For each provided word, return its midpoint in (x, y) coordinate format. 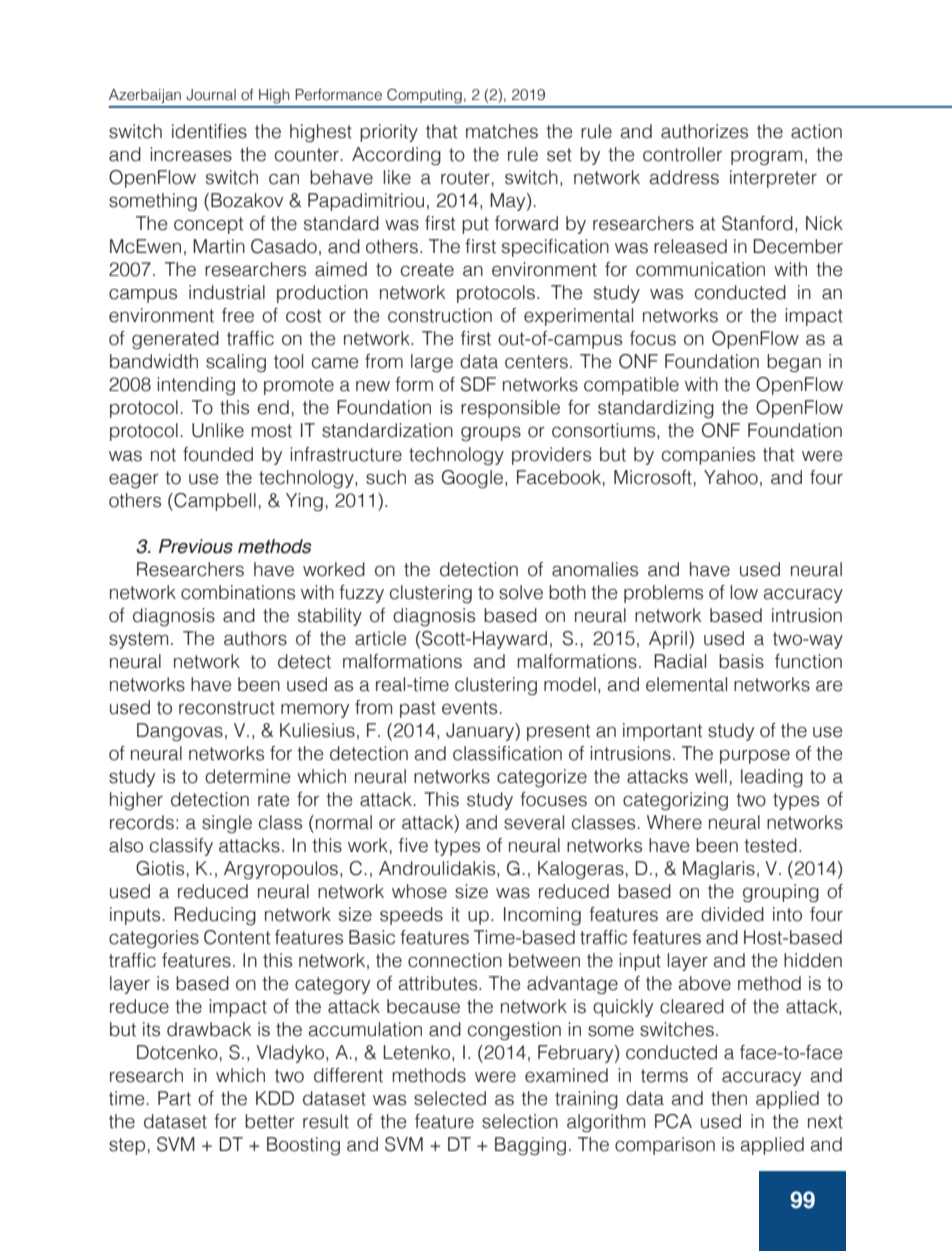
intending (196, 386)
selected (450, 1098)
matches (502, 131)
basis (741, 661)
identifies (209, 131)
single (227, 824)
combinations (238, 592)
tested (770, 845)
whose (419, 891)
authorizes (704, 131)
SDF (478, 384)
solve (521, 592)
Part (174, 1098)
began (794, 363)
